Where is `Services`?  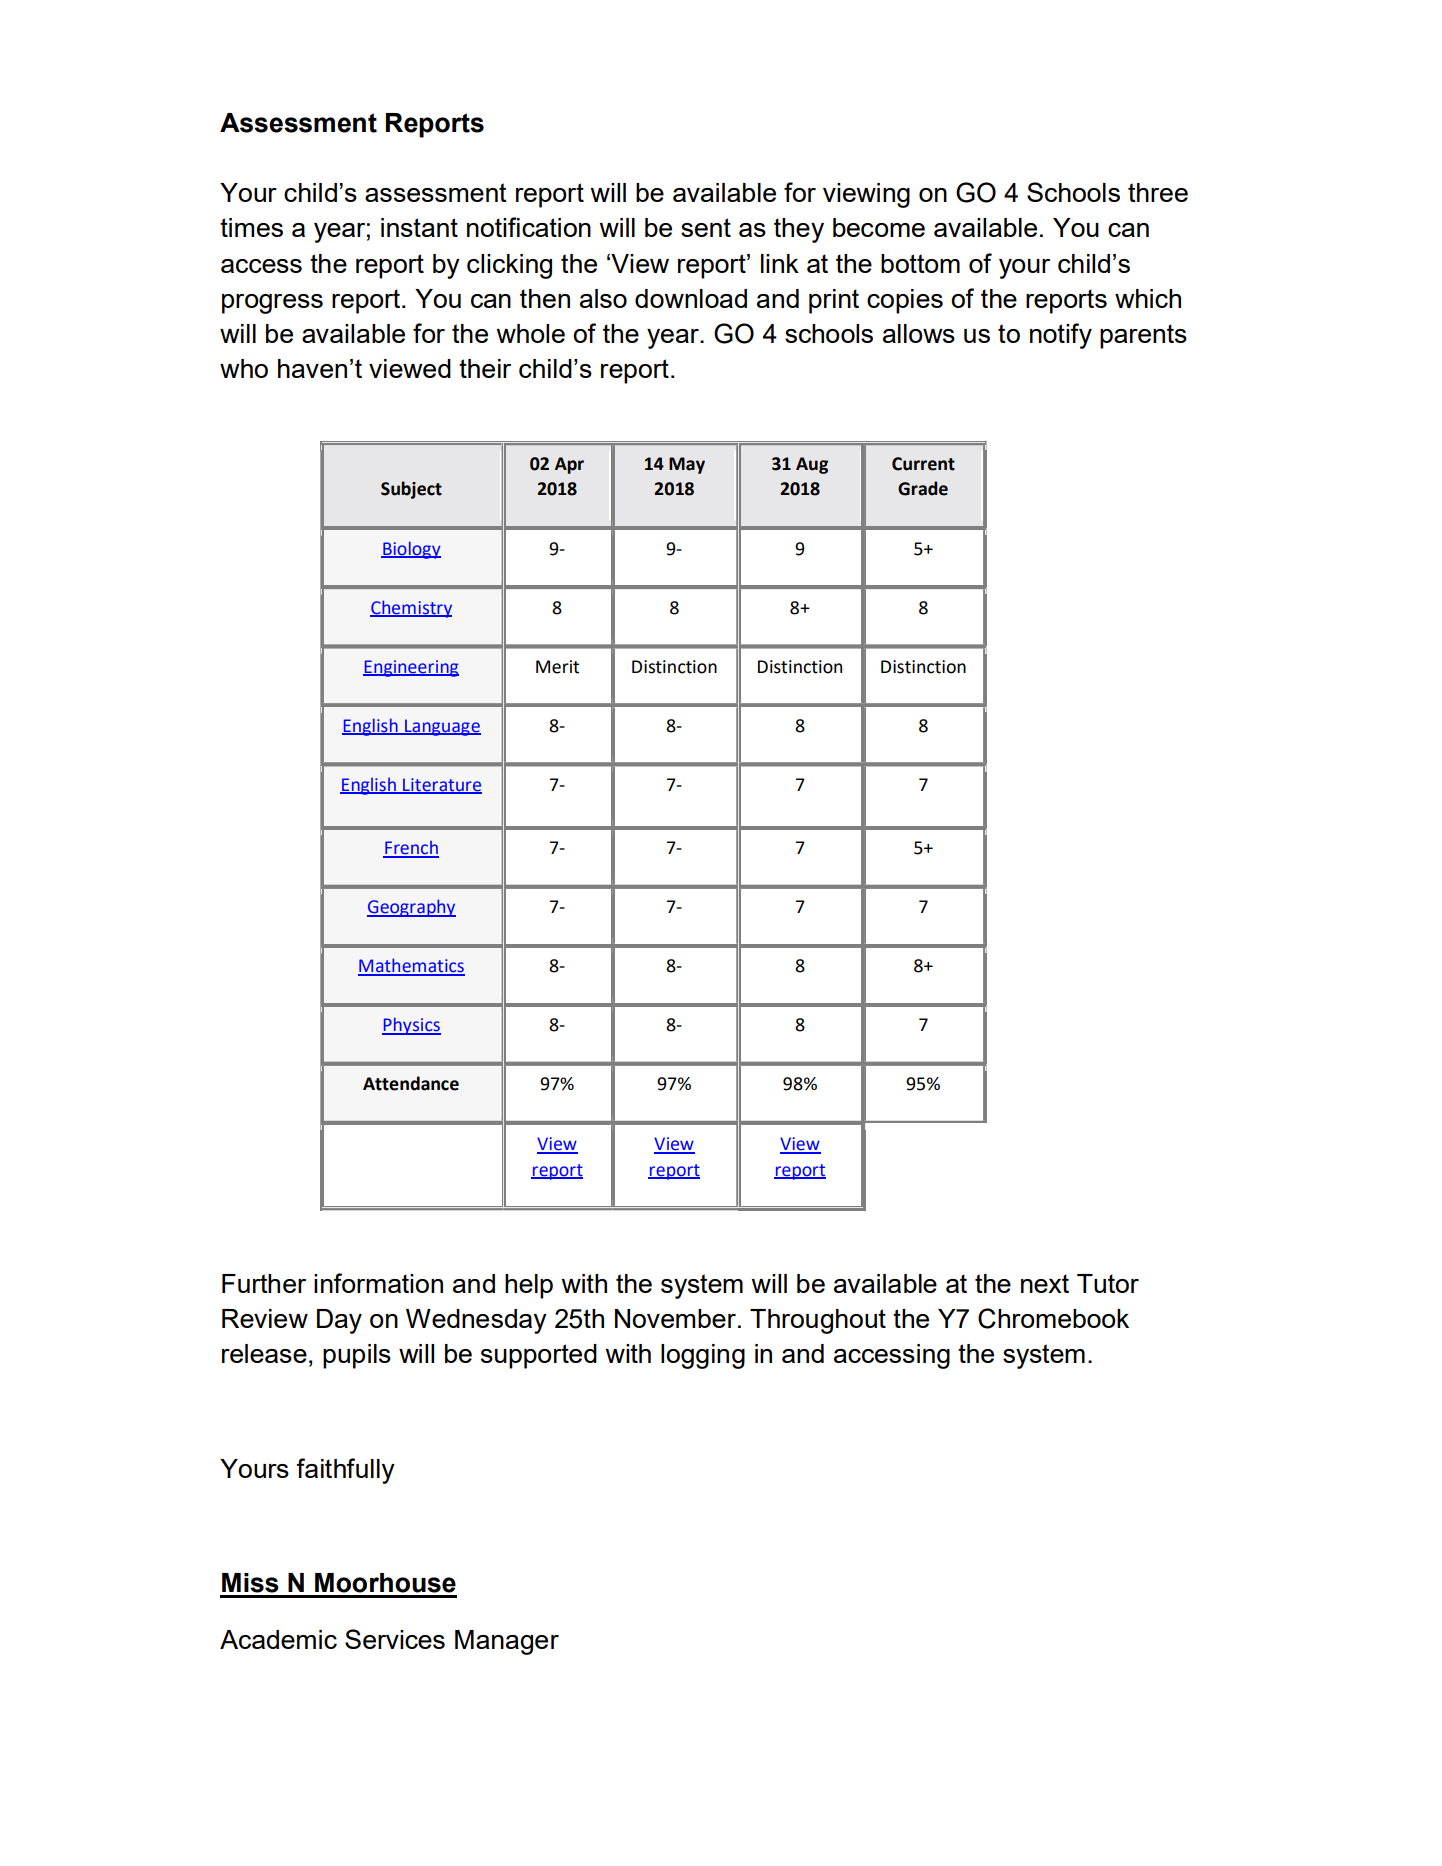
Services is located at coordinates (395, 1639).
